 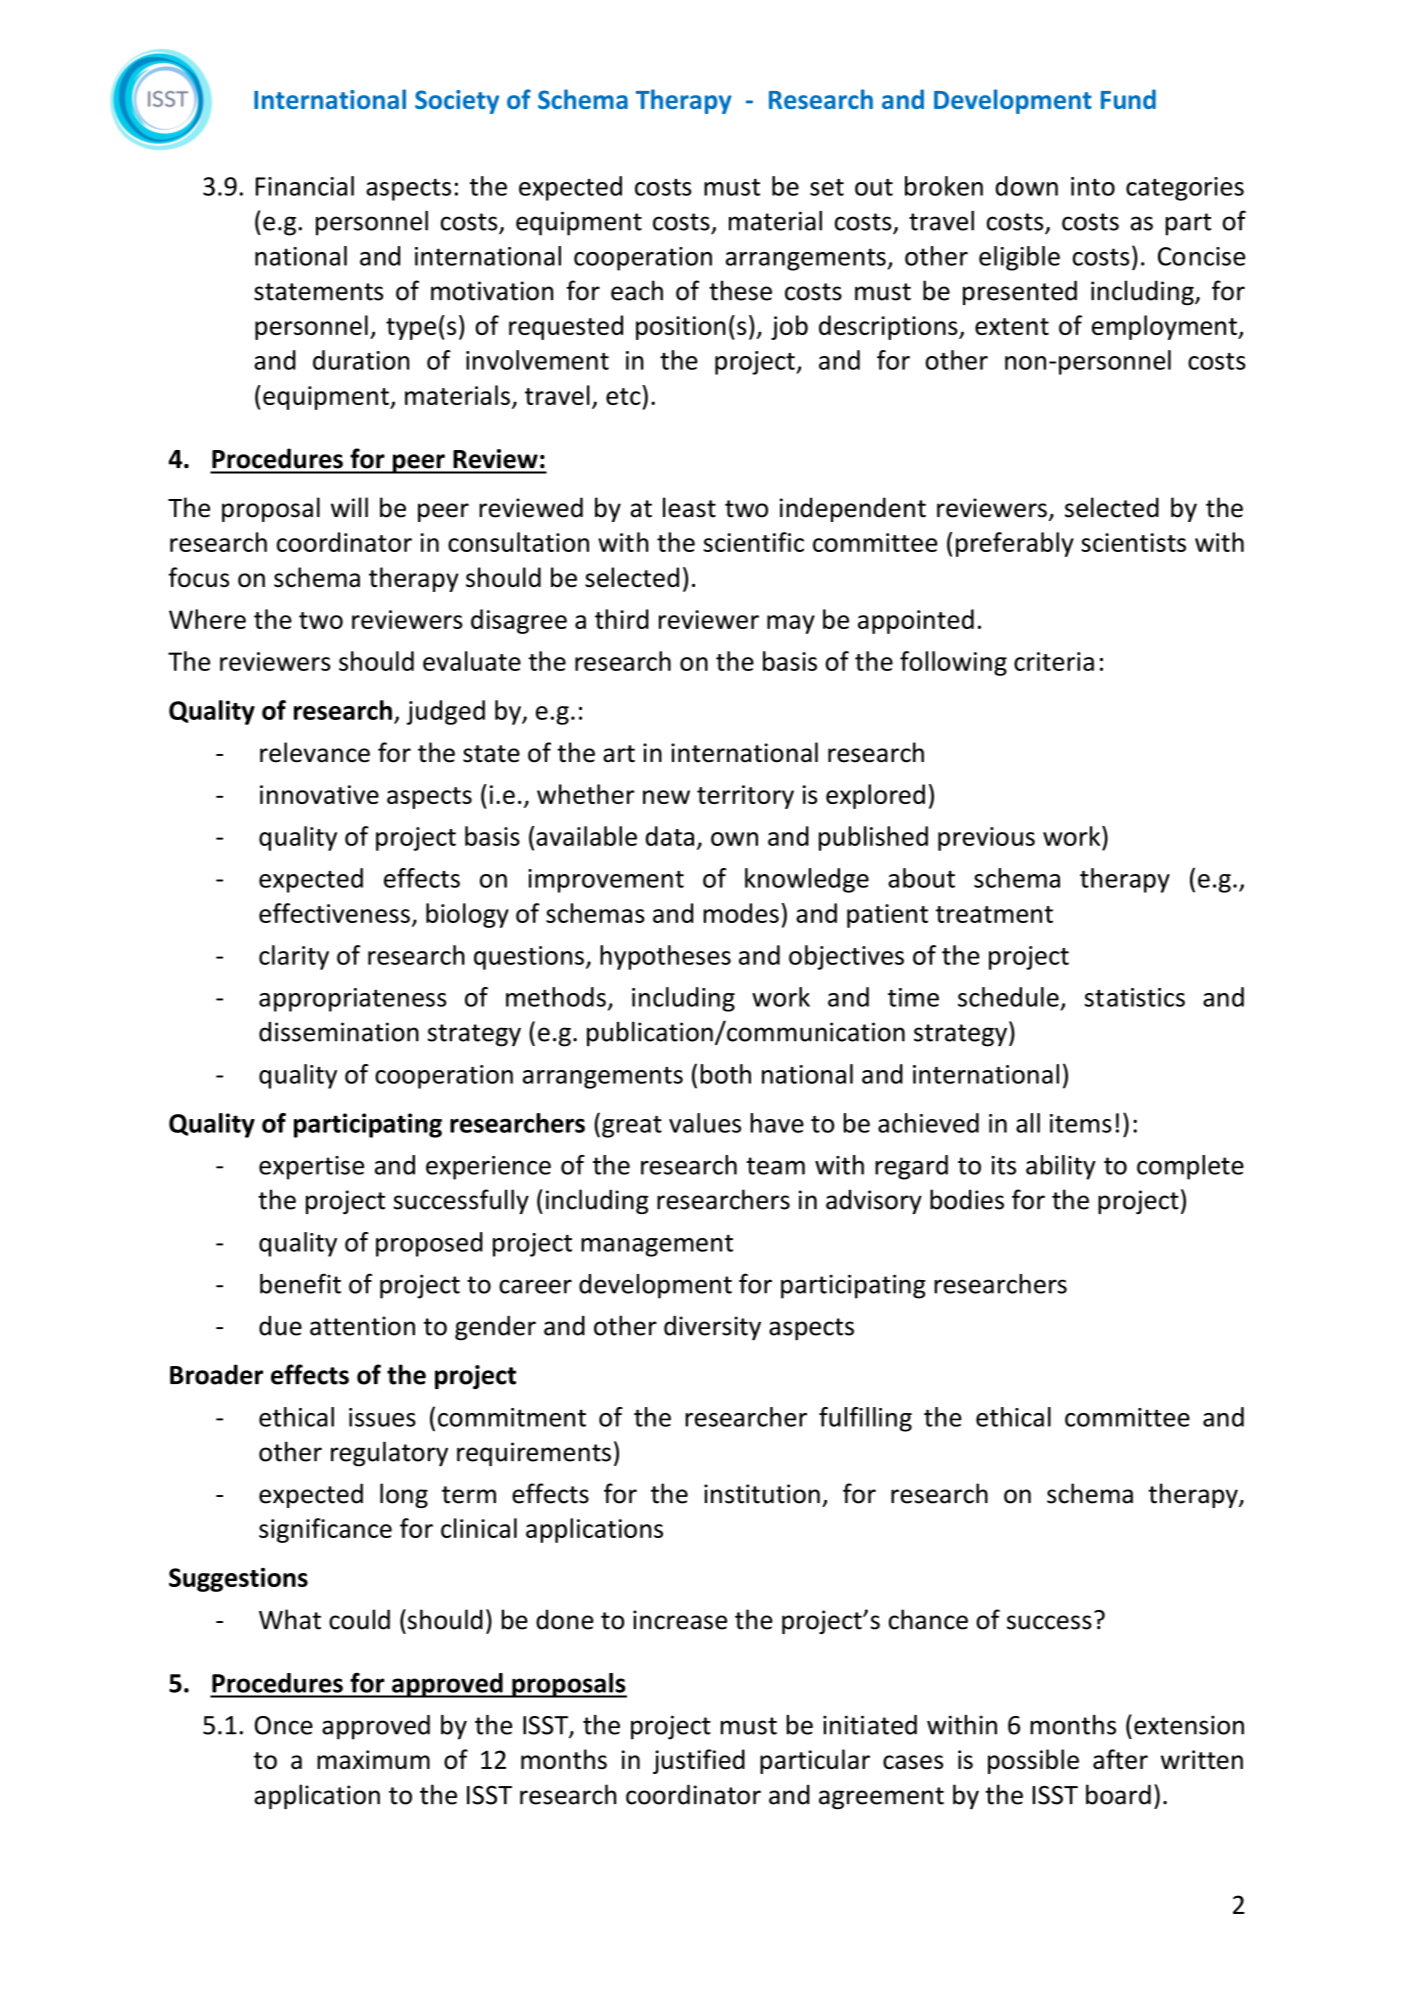 I want to click on modes, so click(x=741, y=913).
